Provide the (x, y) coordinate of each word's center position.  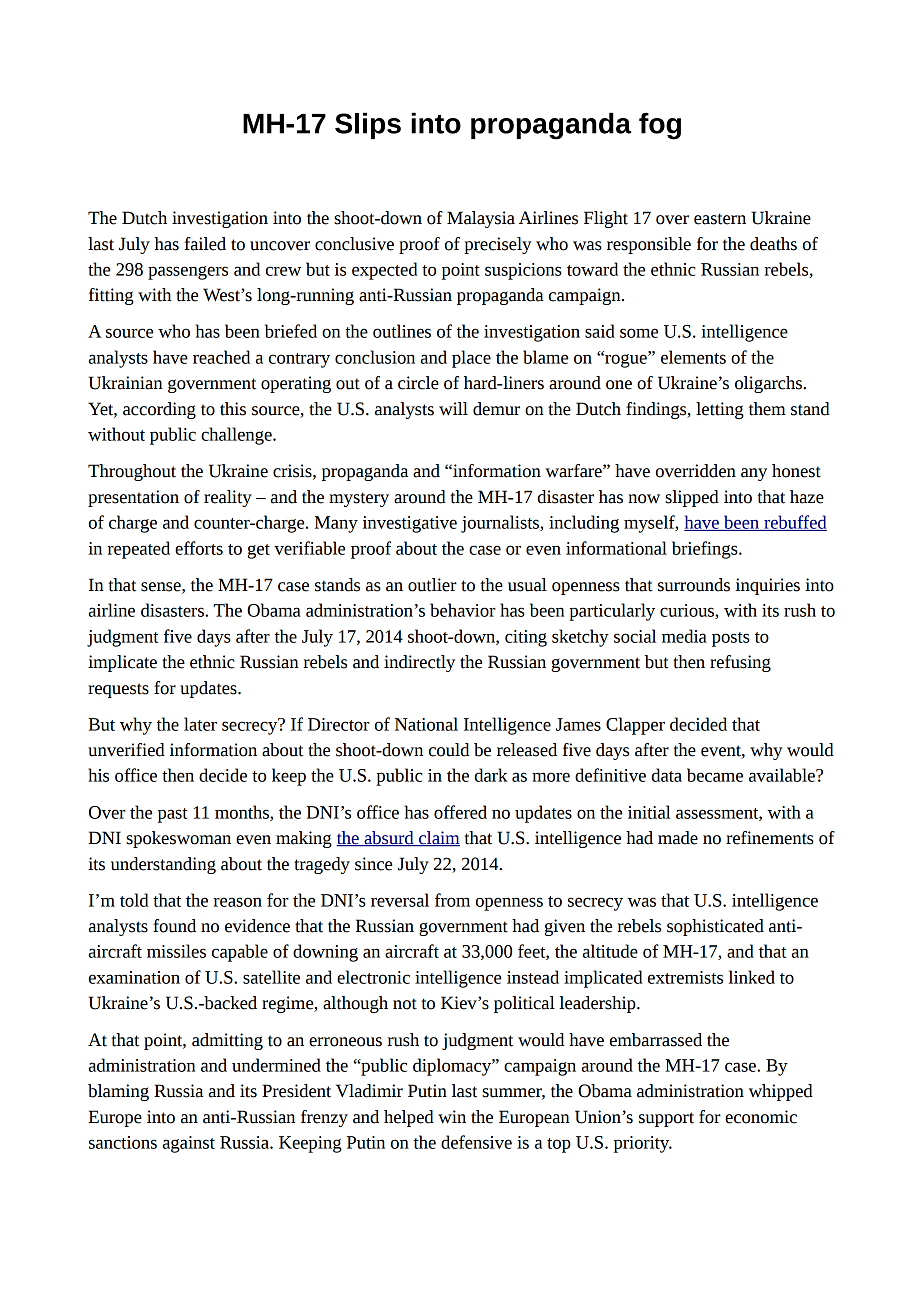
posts (731, 639)
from (452, 900)
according (159, 410)
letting (720, 410)
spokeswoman (178, 839)
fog (660, 126)
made (678, 838)
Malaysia (481, 219)
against (189, 1144)
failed (205, 244)
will (453, 409)
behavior (463, 610)
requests (118, 690)
